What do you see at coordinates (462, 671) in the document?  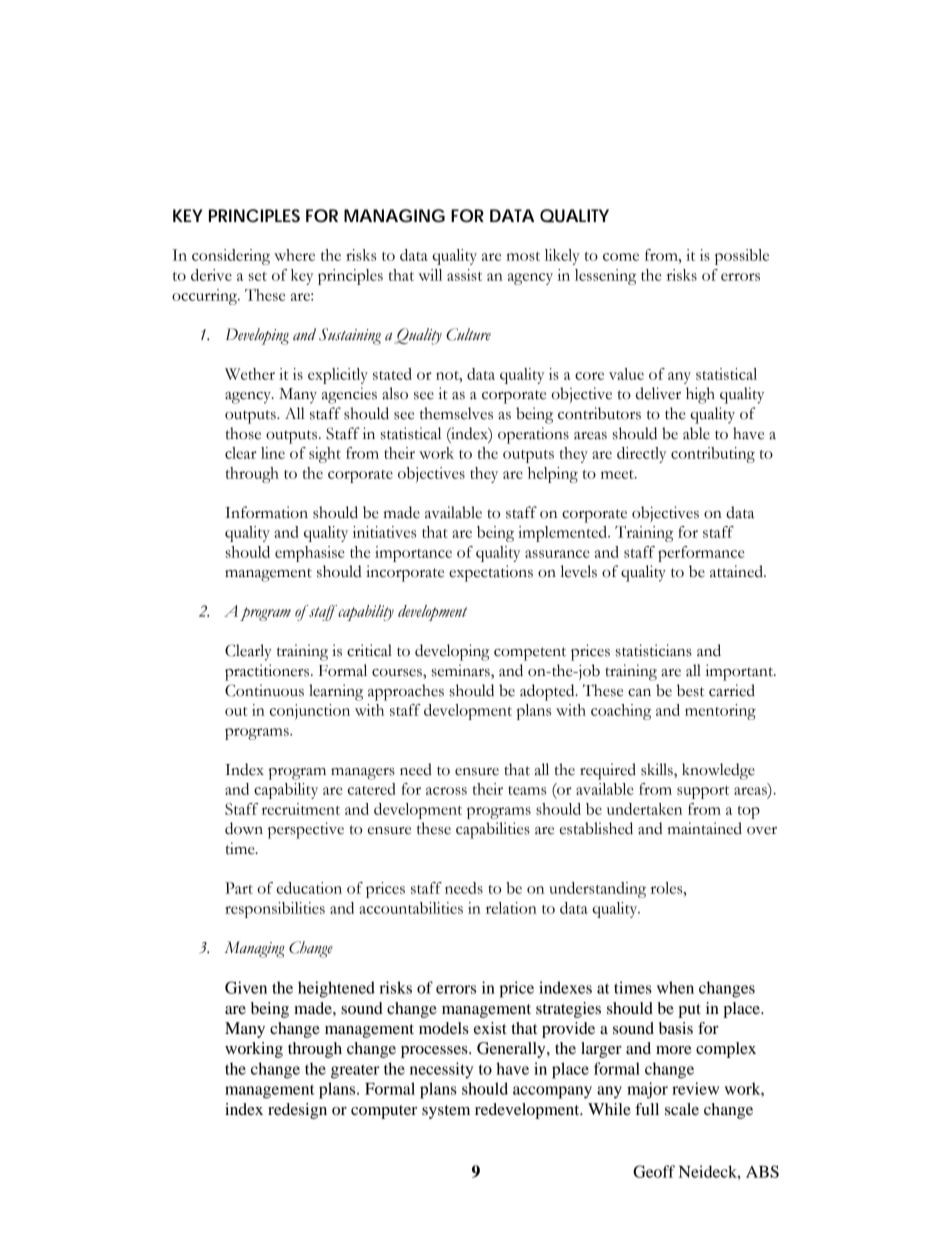 I see `seminars` at bounding box center [462, 671].
